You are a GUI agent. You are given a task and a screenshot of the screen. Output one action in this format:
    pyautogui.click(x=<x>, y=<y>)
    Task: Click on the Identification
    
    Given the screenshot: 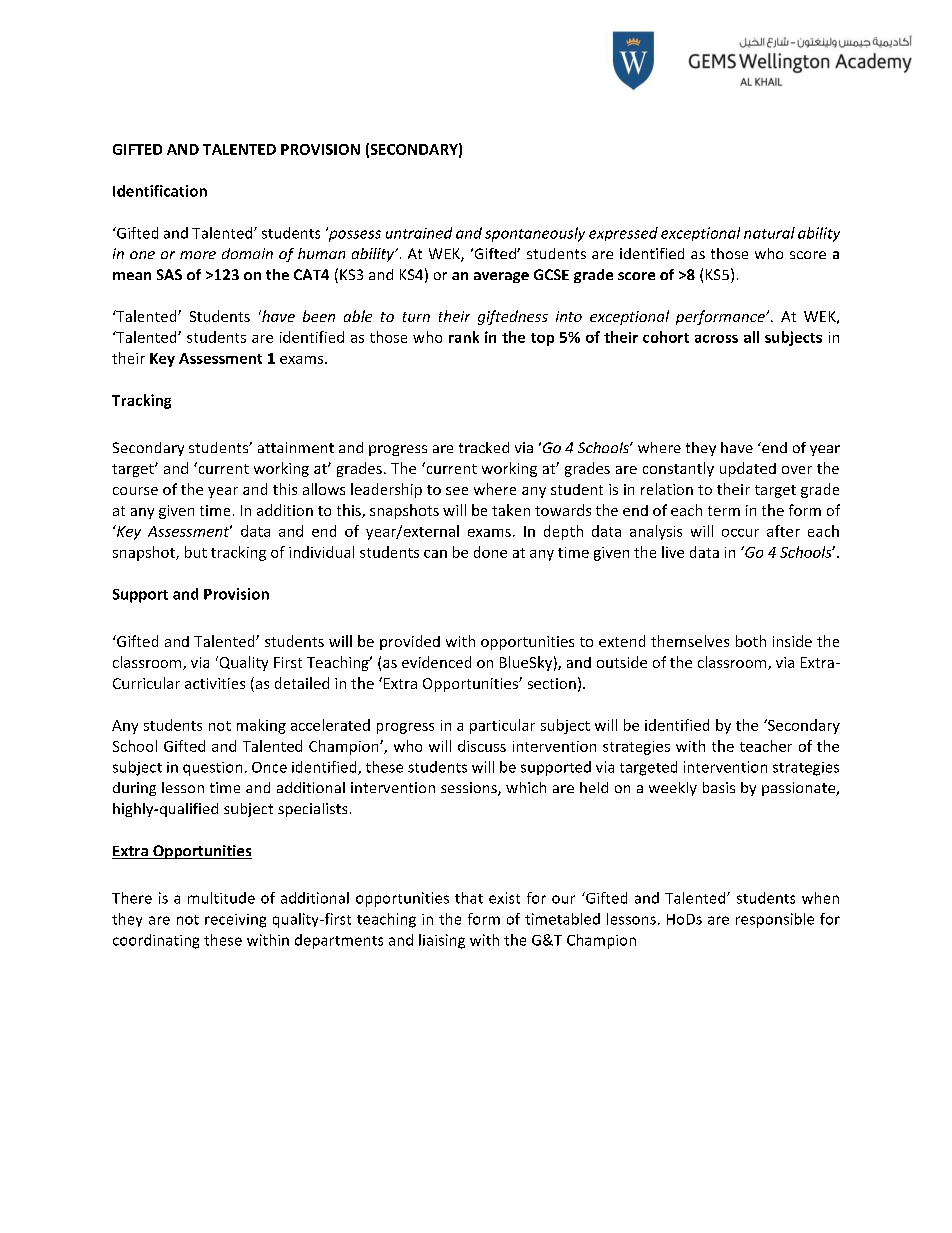 What is the action you would take?
    pyautogui.click(x=160, y=191)
